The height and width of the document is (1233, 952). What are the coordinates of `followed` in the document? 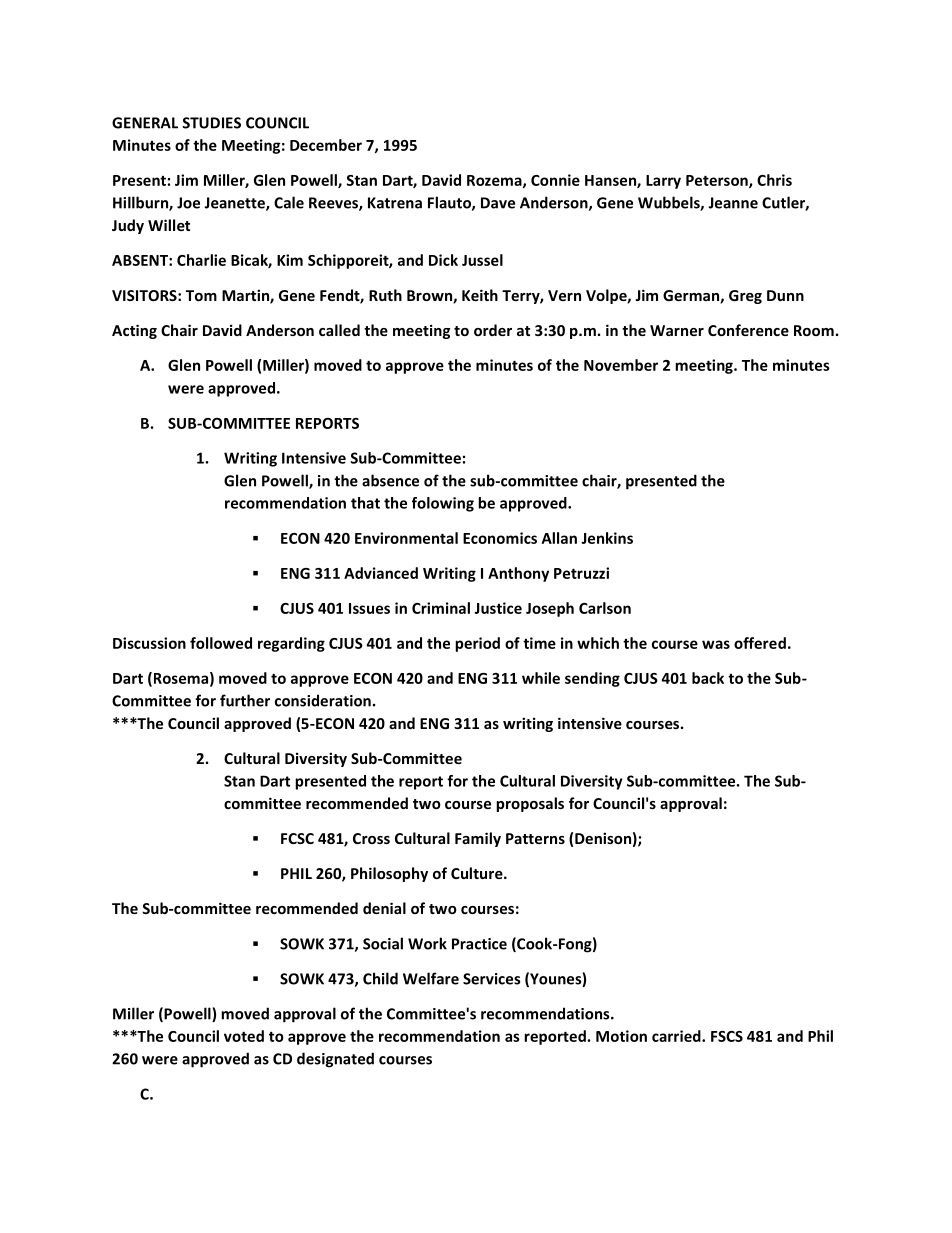 It's located at (221, 643).
